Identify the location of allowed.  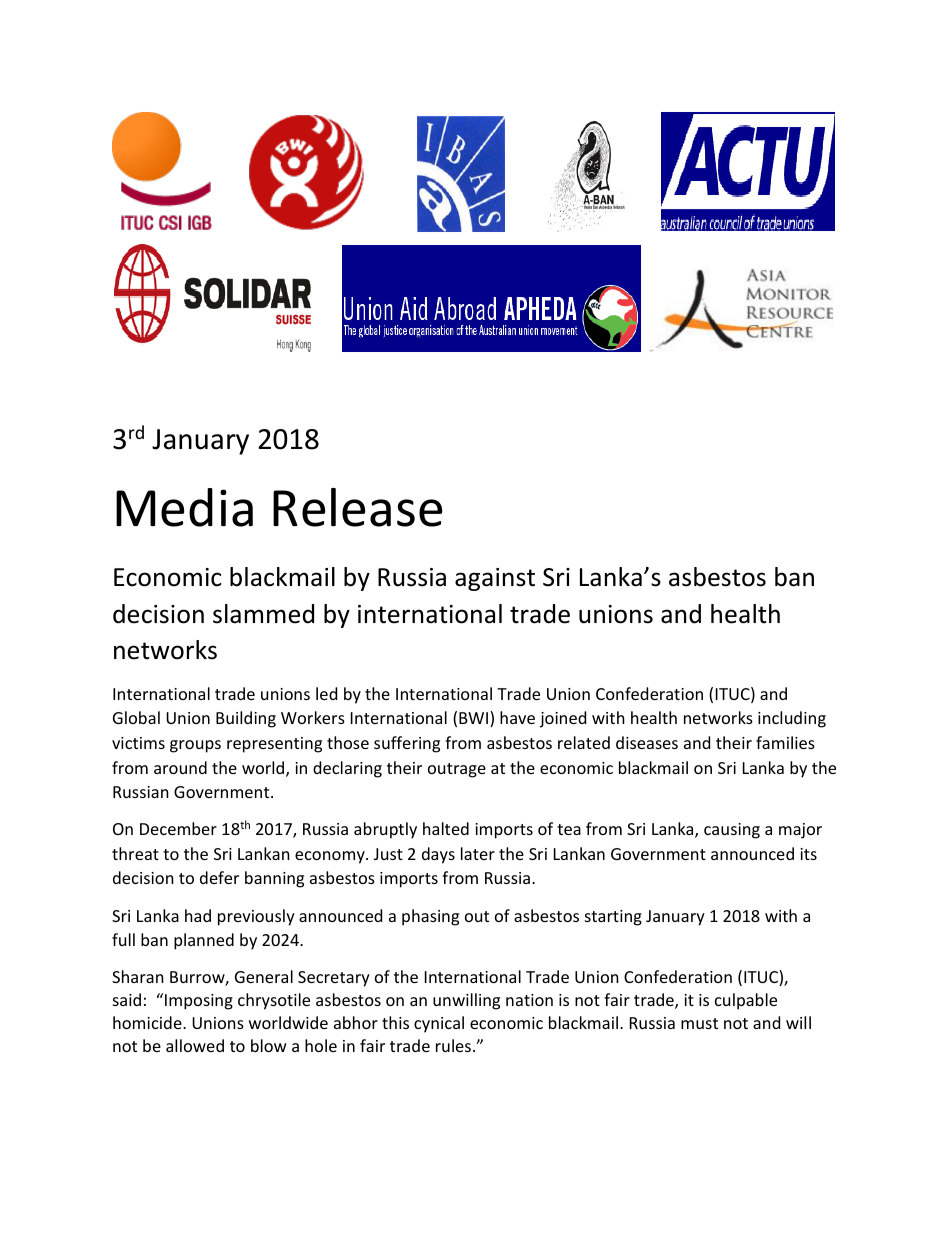
(195, 1045).
